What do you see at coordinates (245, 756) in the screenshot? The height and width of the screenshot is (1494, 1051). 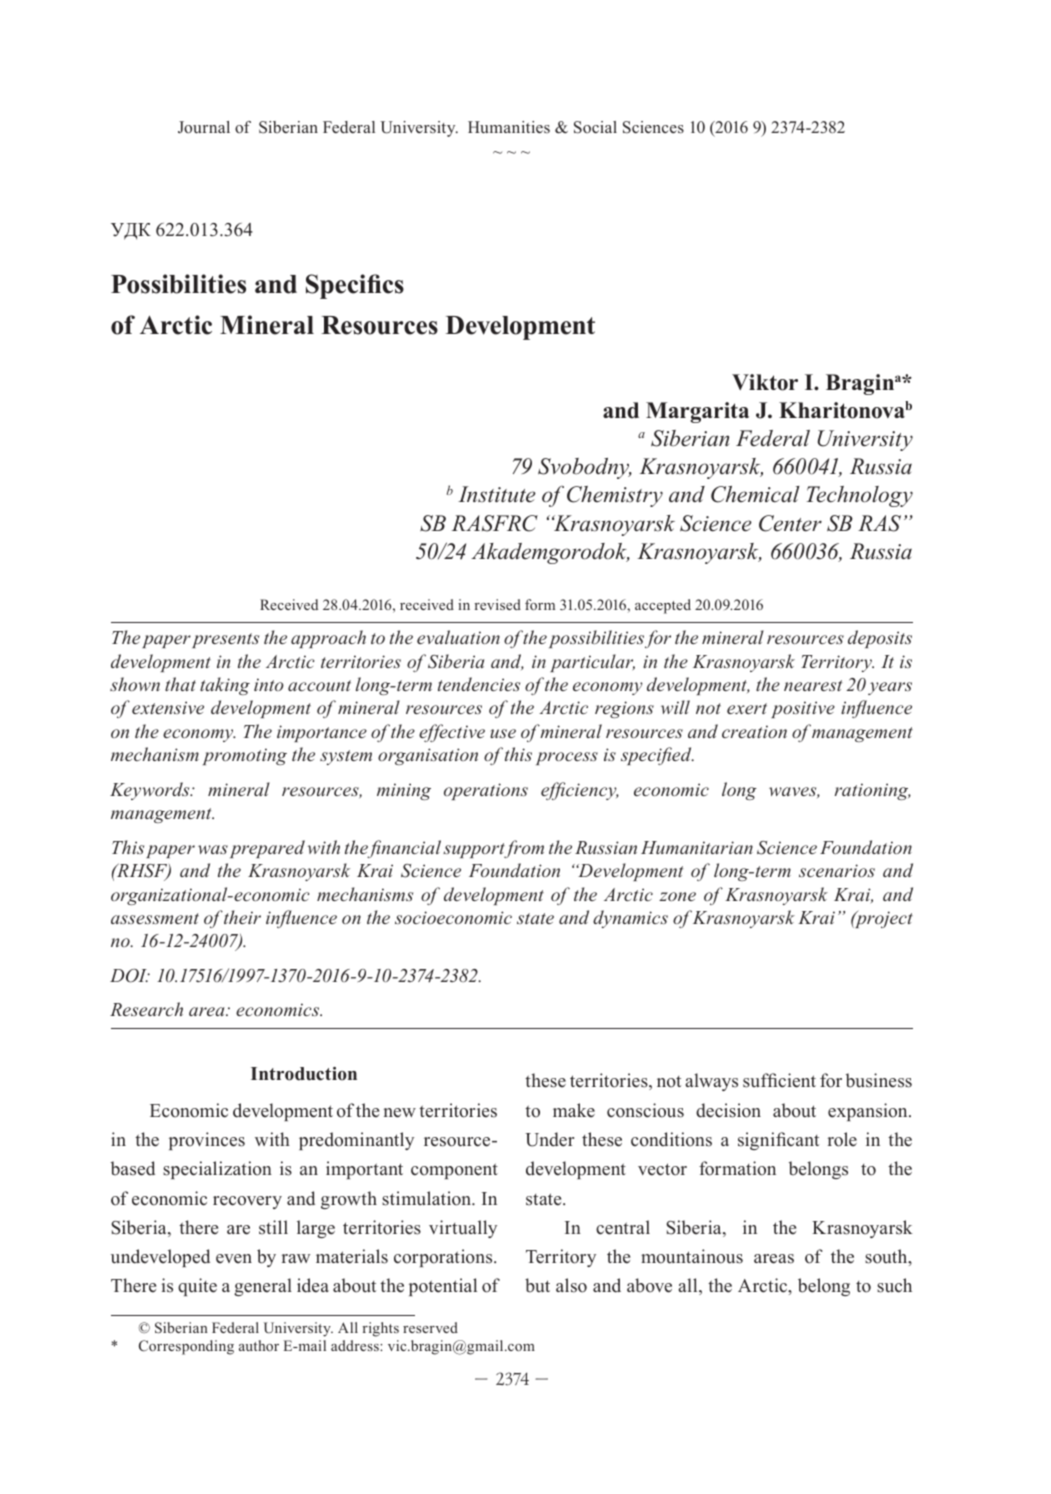 I see `promoting` at bounding box center [245, 756].
